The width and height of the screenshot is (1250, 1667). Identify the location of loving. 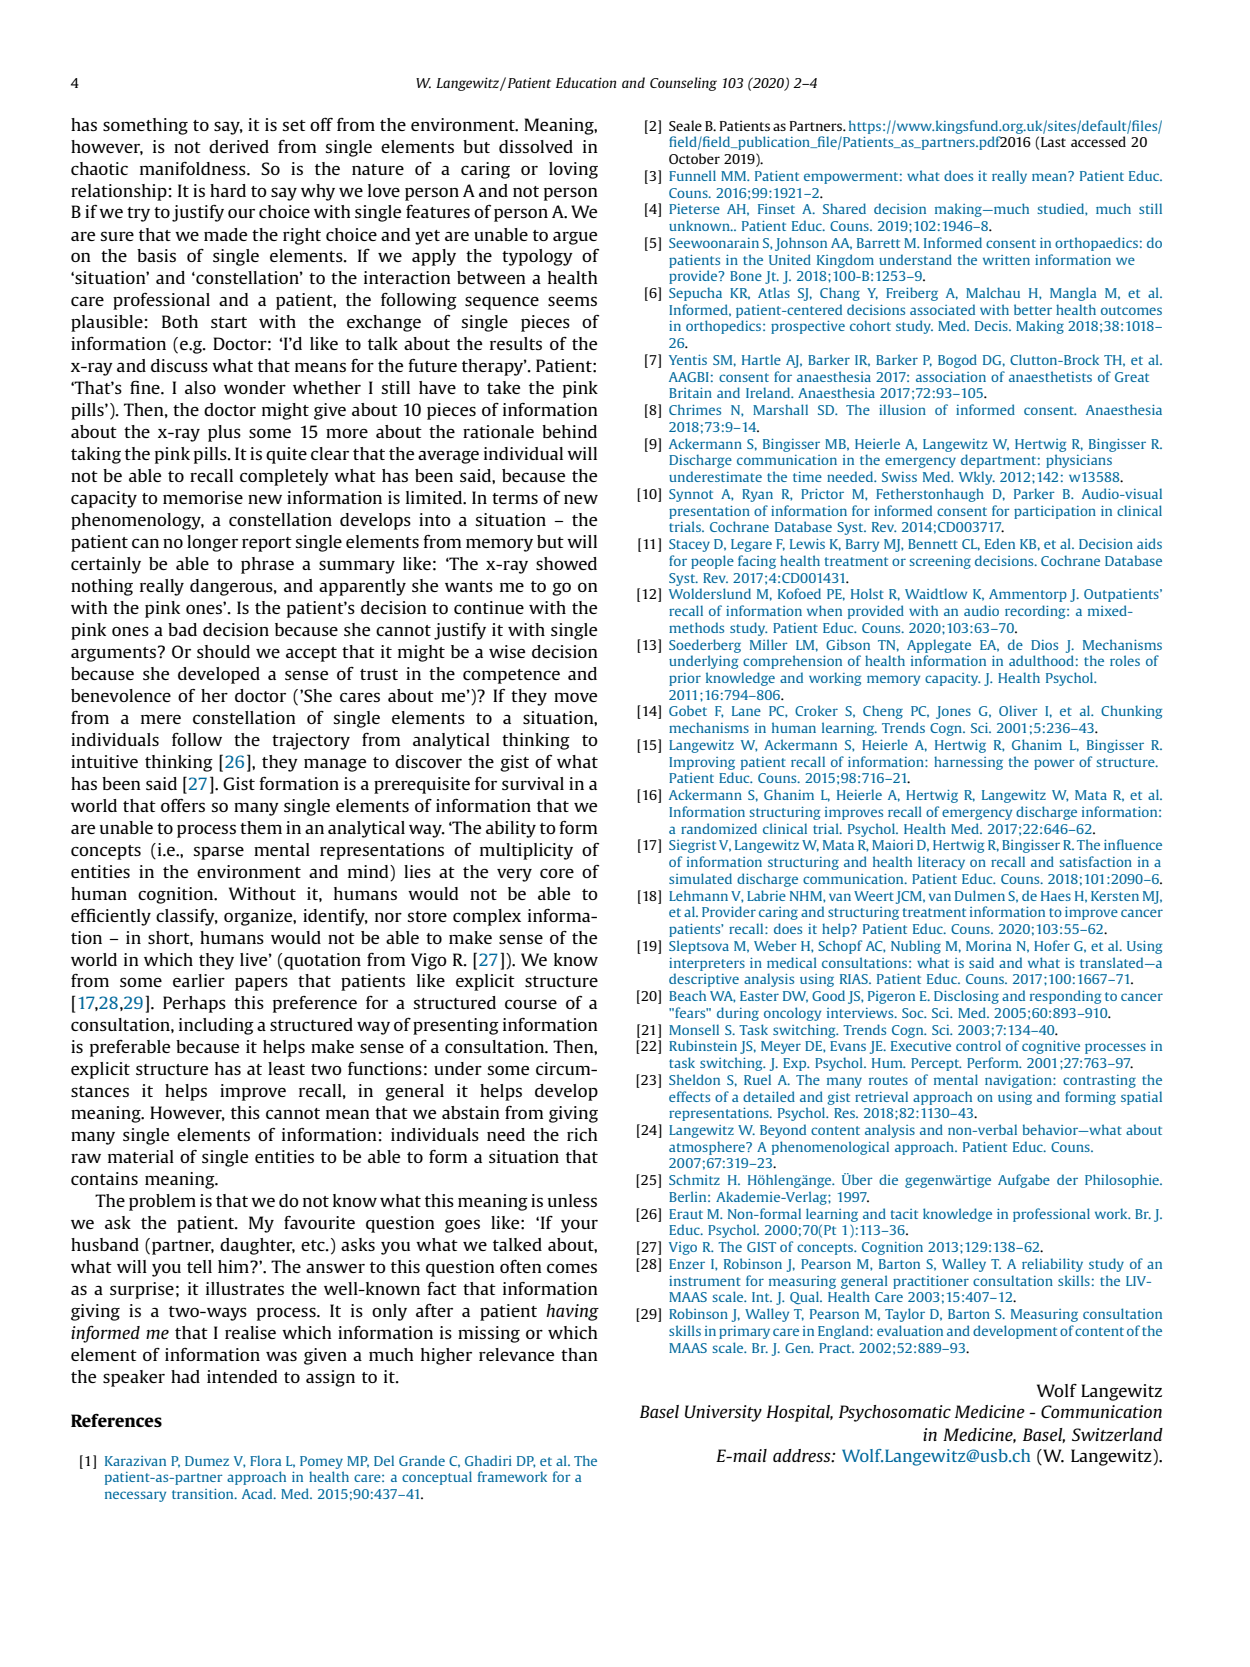
(573, 170).
